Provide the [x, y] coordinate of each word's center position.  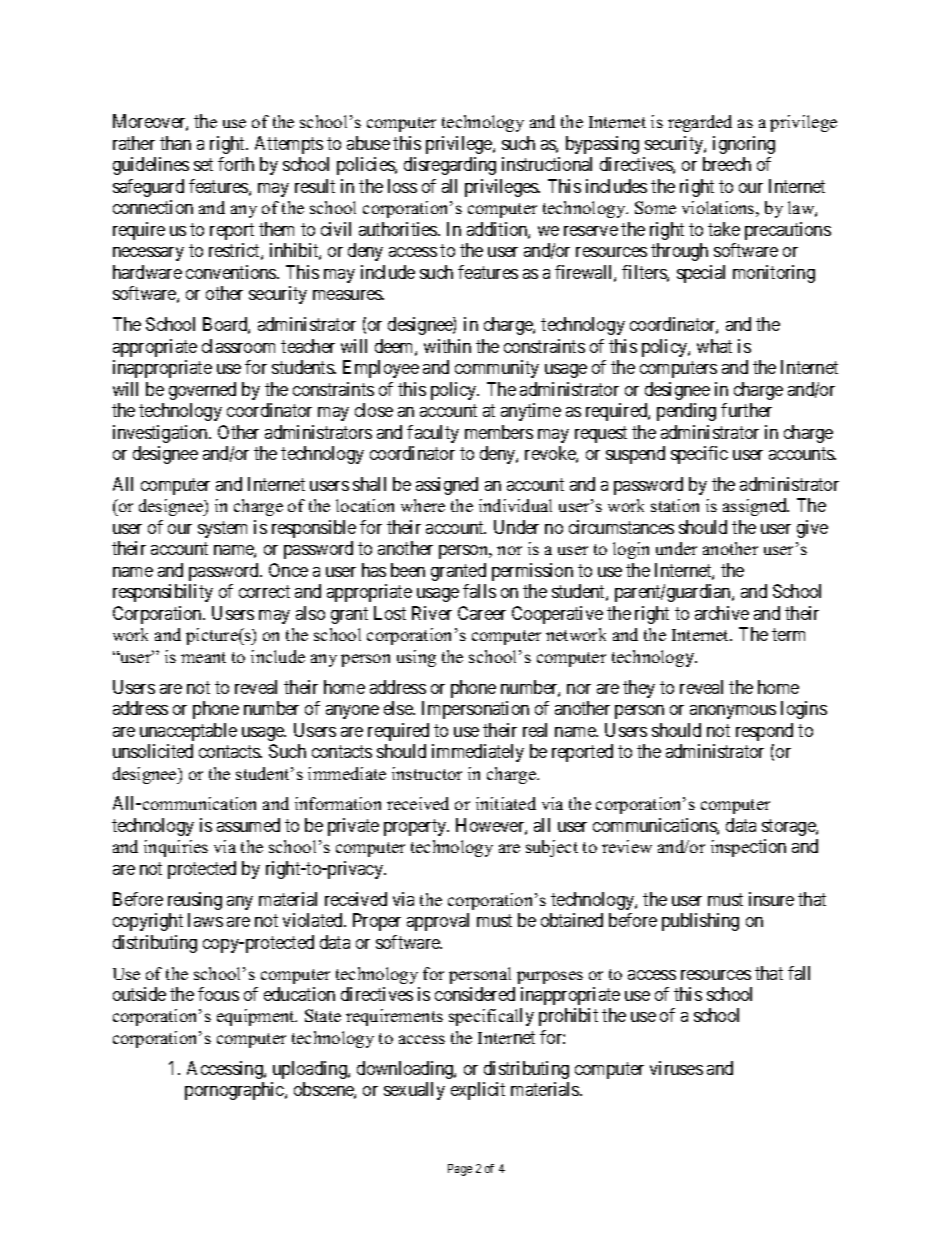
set [203, 165]
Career [482, 613]
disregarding [450, 166]
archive [722, 613]
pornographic [235, 1091]
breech [727, 164]
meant [203, 657]
